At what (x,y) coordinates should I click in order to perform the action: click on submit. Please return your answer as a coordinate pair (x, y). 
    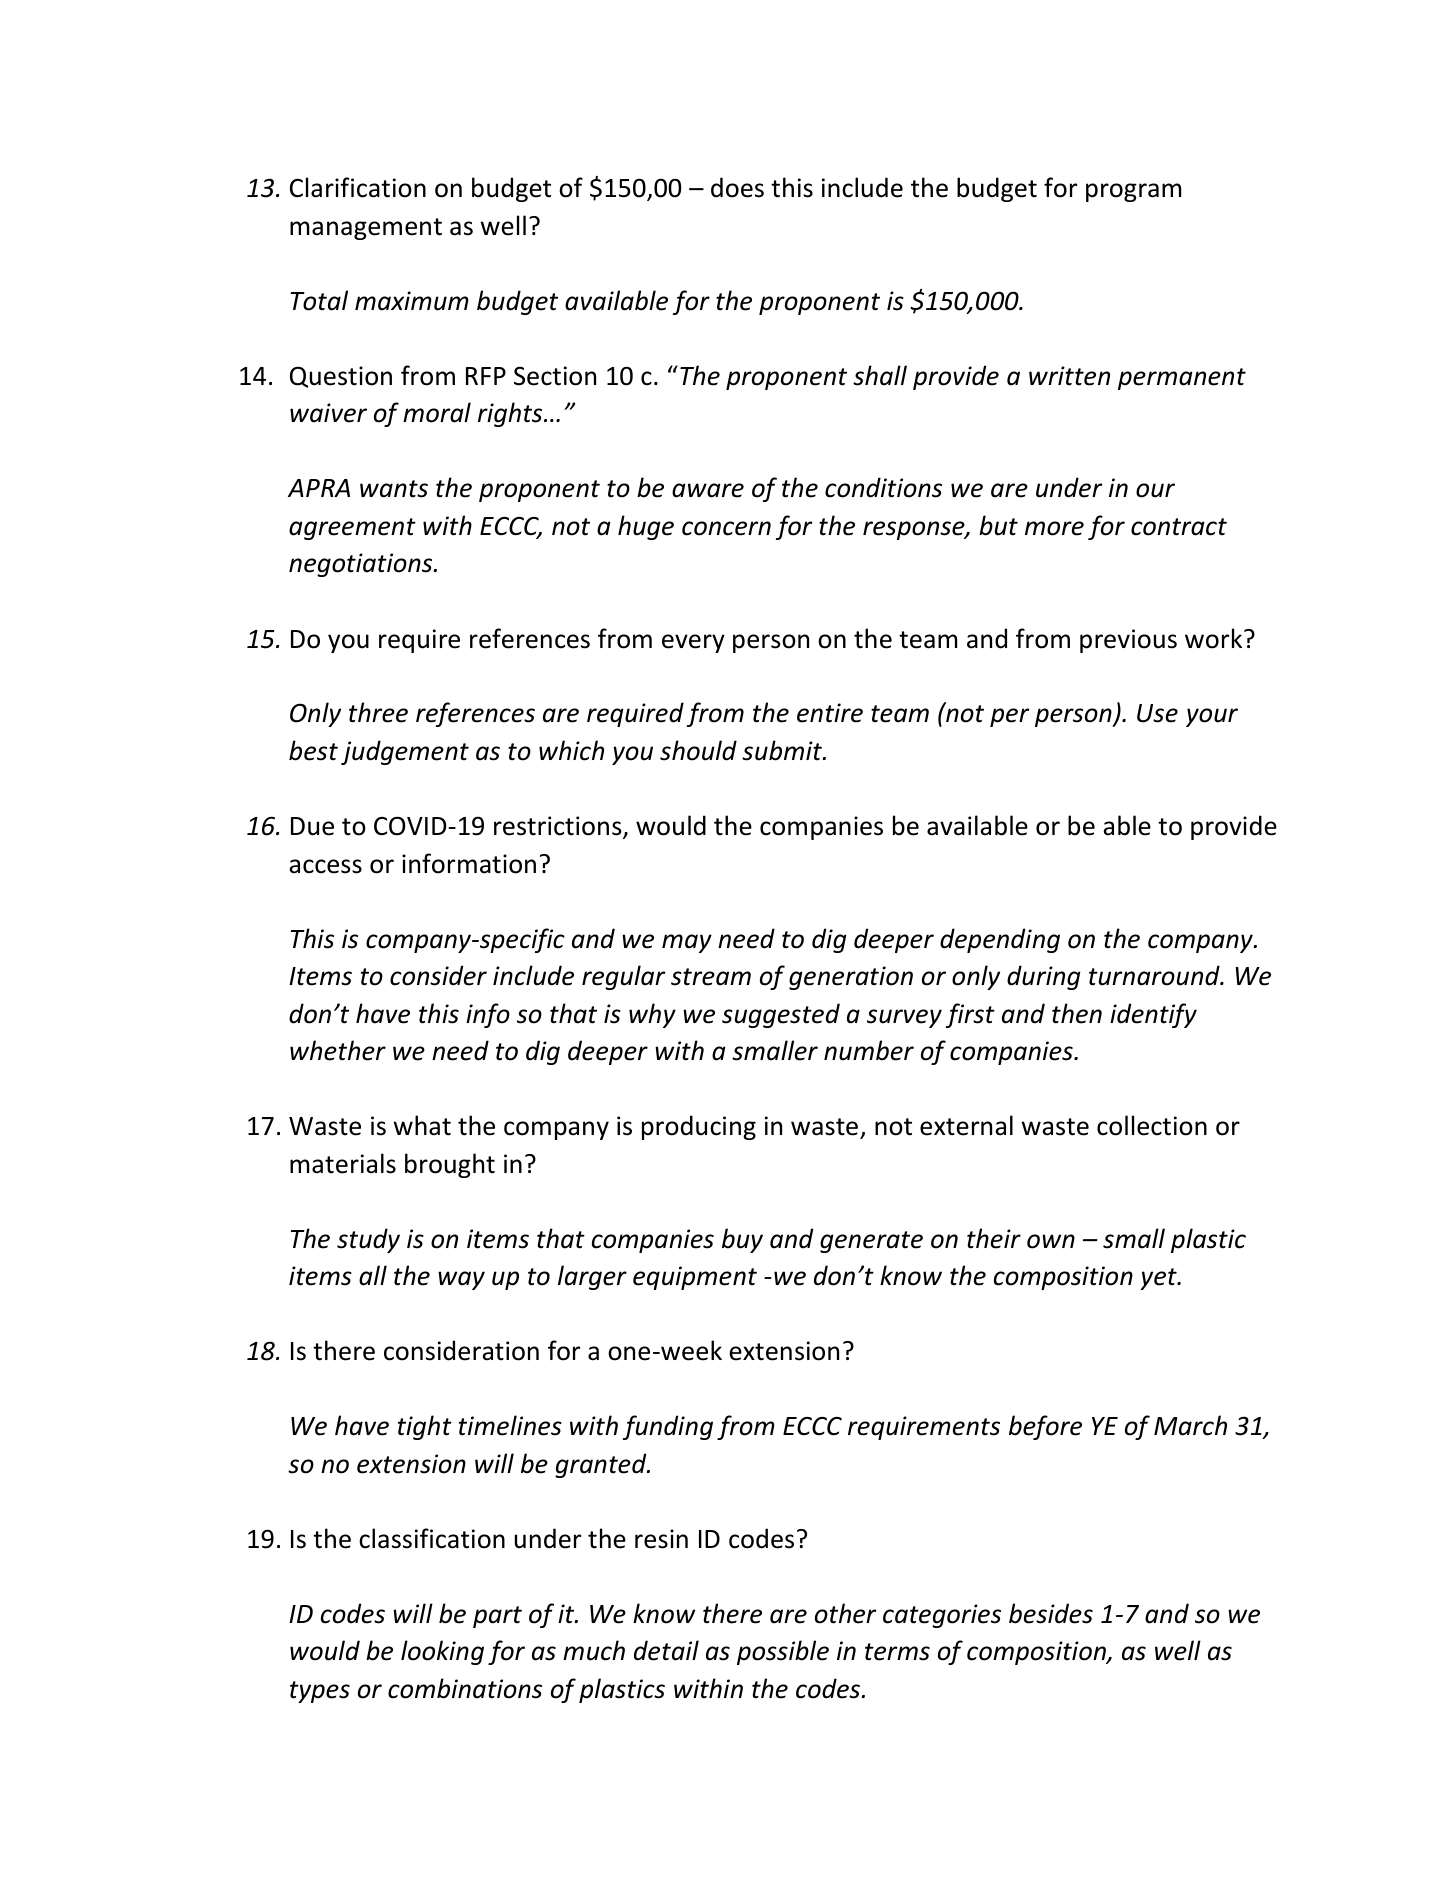
    Looking at the image, I should click on (783, 750).
